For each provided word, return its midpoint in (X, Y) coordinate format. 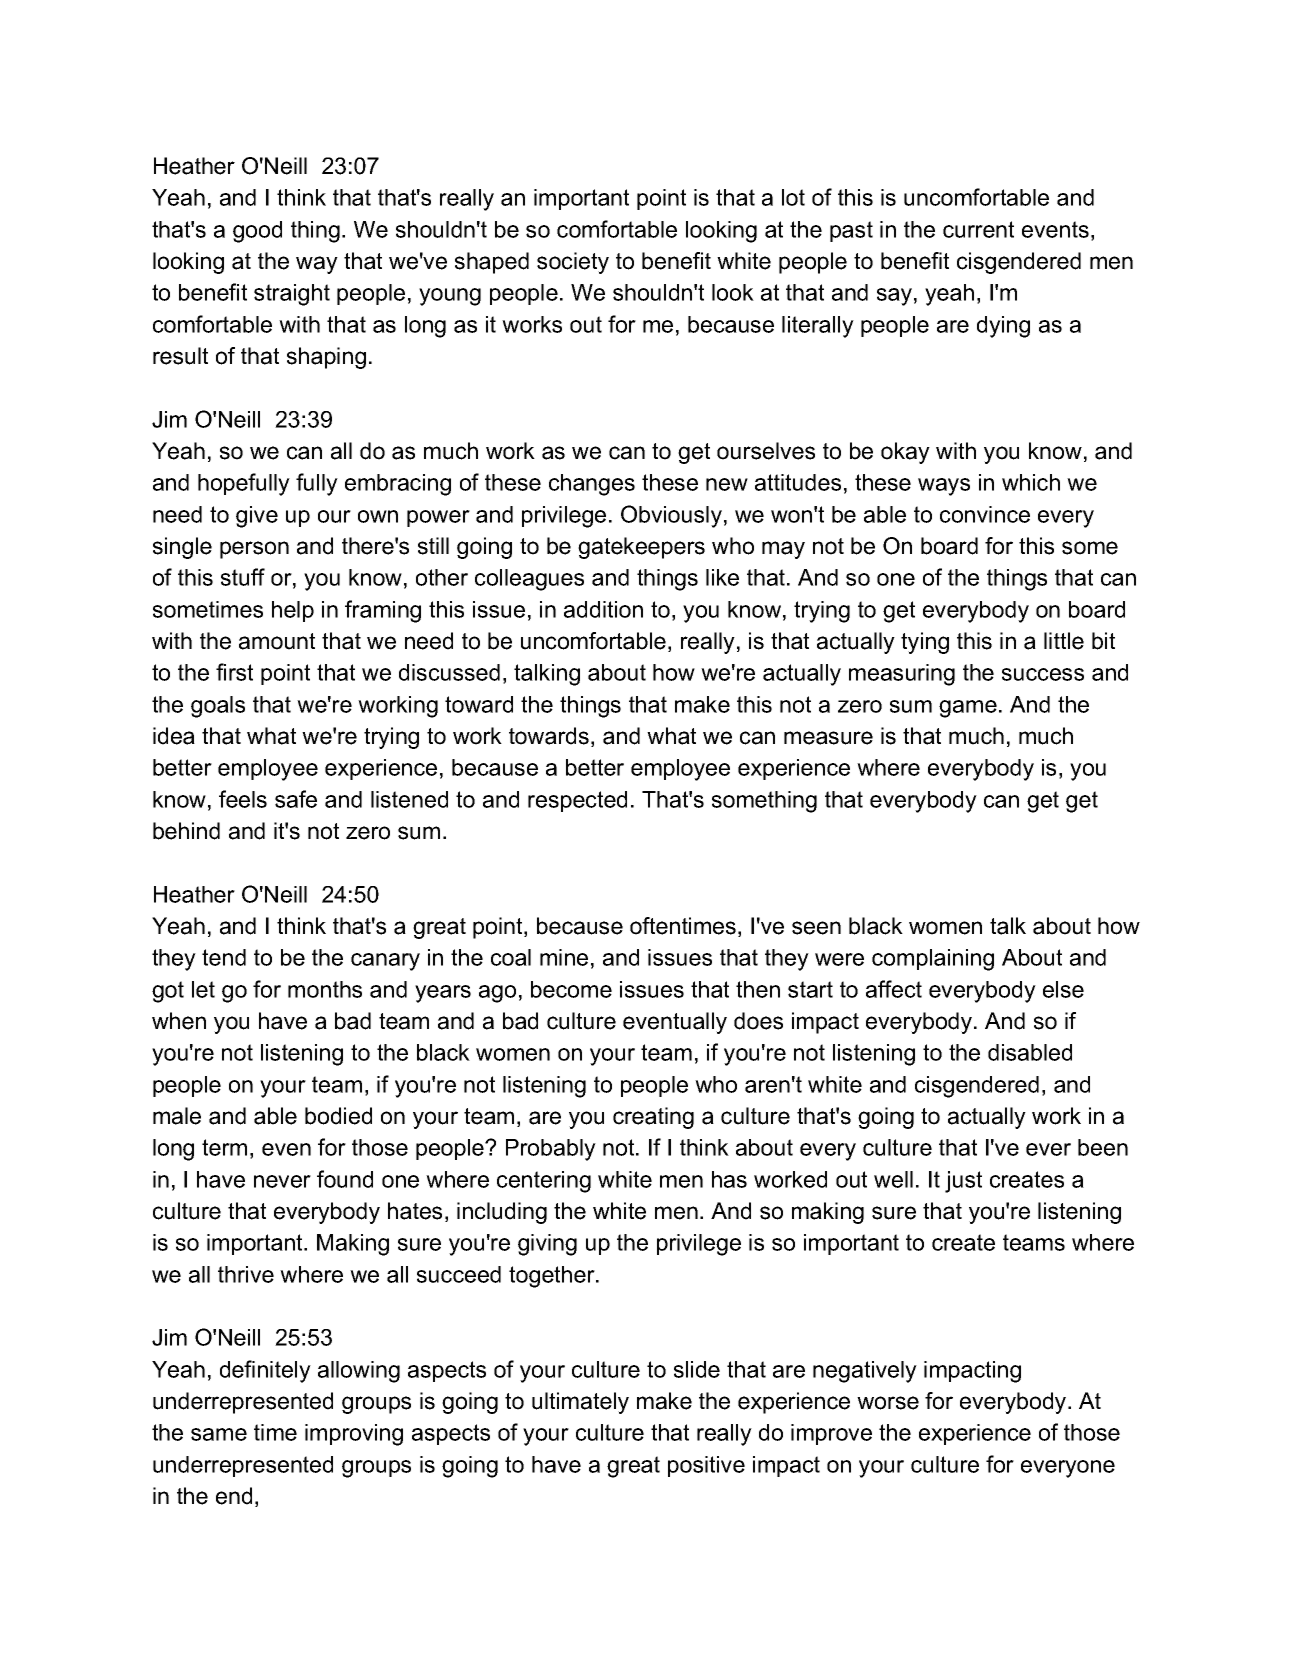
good (257, 232)
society (573, 263)
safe (296, 799)
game (968, 709)
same (219, 1434)
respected (577, 801)
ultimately (580, 1403)
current (978, 229)
